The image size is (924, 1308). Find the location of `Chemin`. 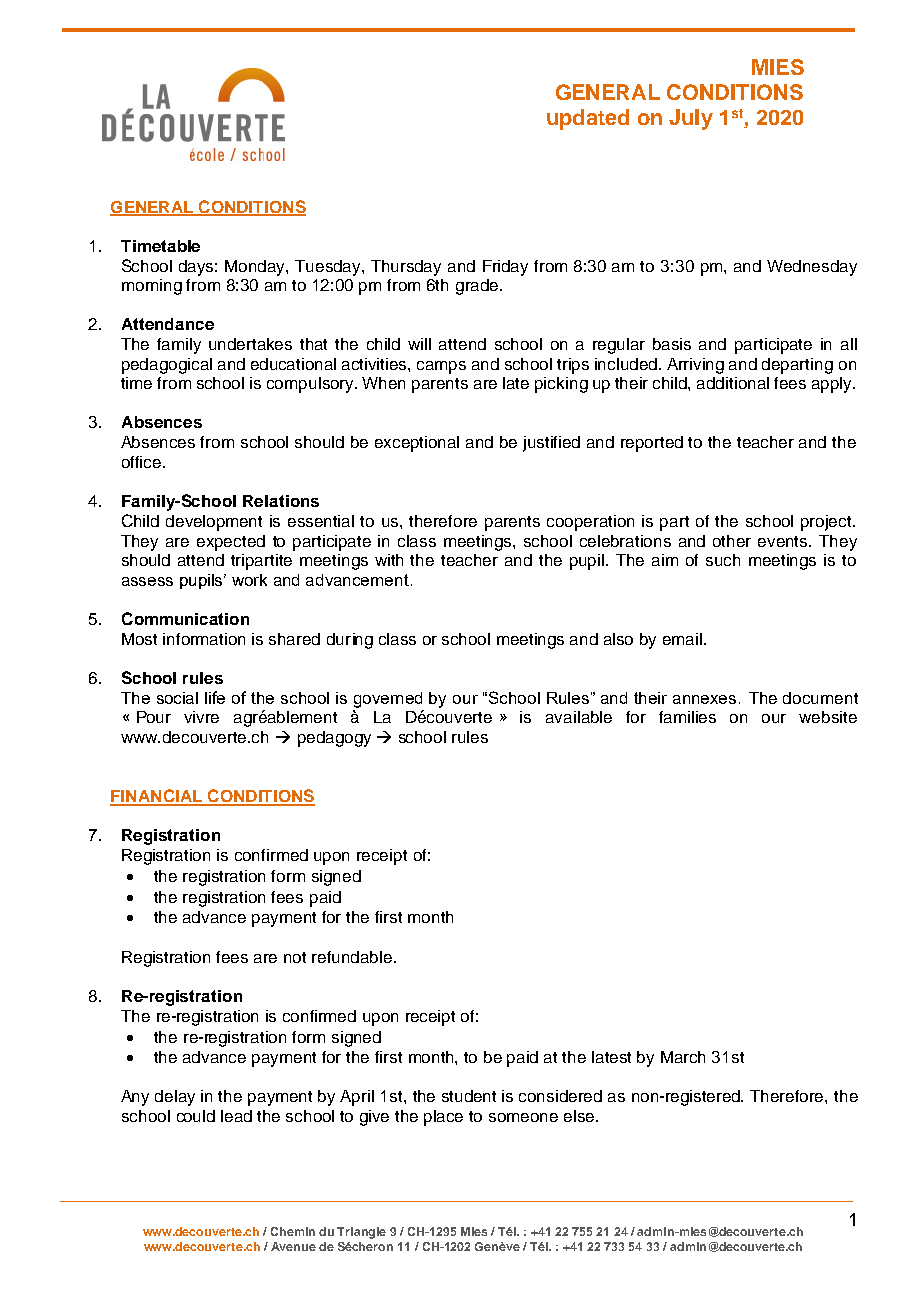

Chemin is located at coordinates (293, 1231).
